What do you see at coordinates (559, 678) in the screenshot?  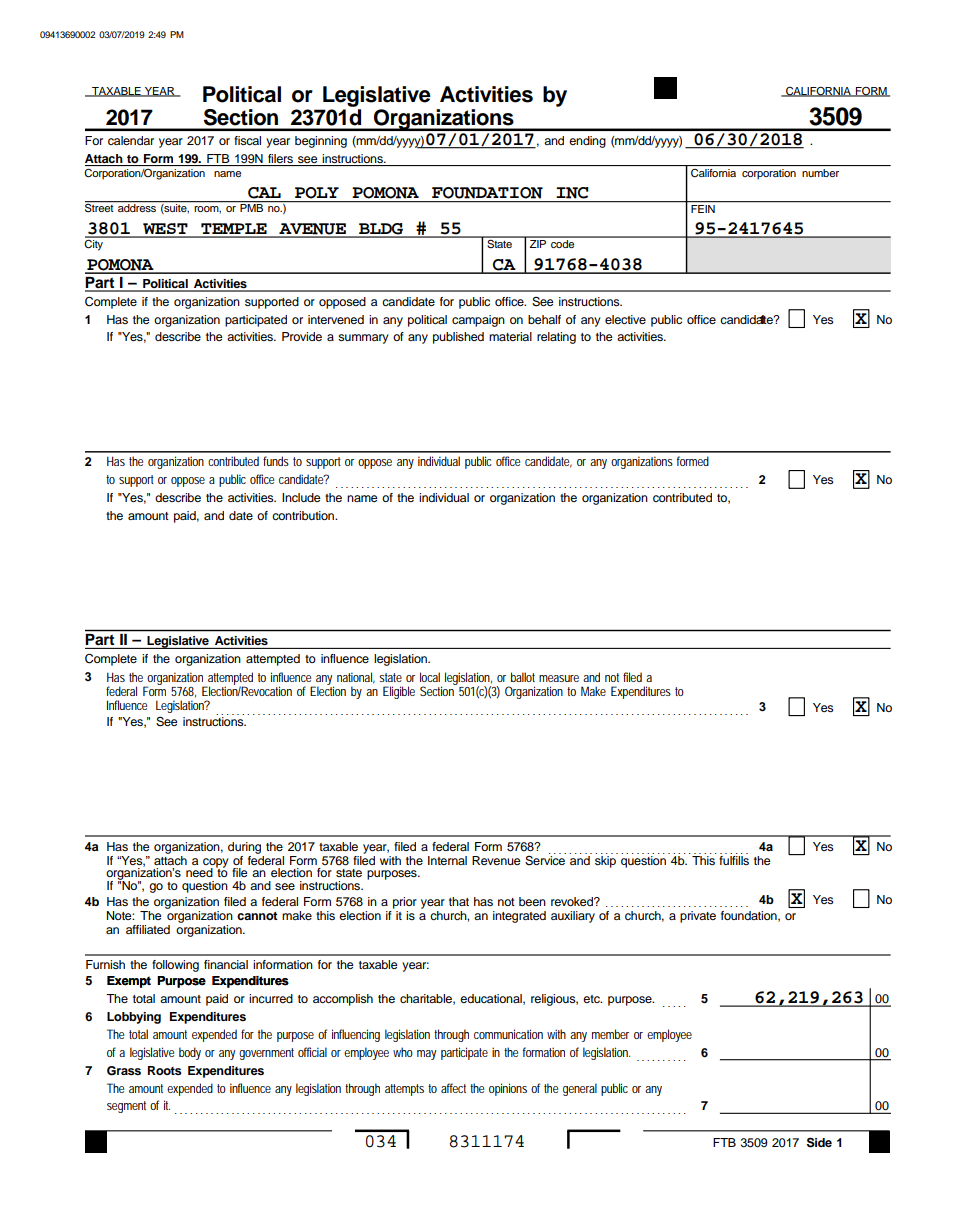 I see `measure` at bounding box center [559, 678].
